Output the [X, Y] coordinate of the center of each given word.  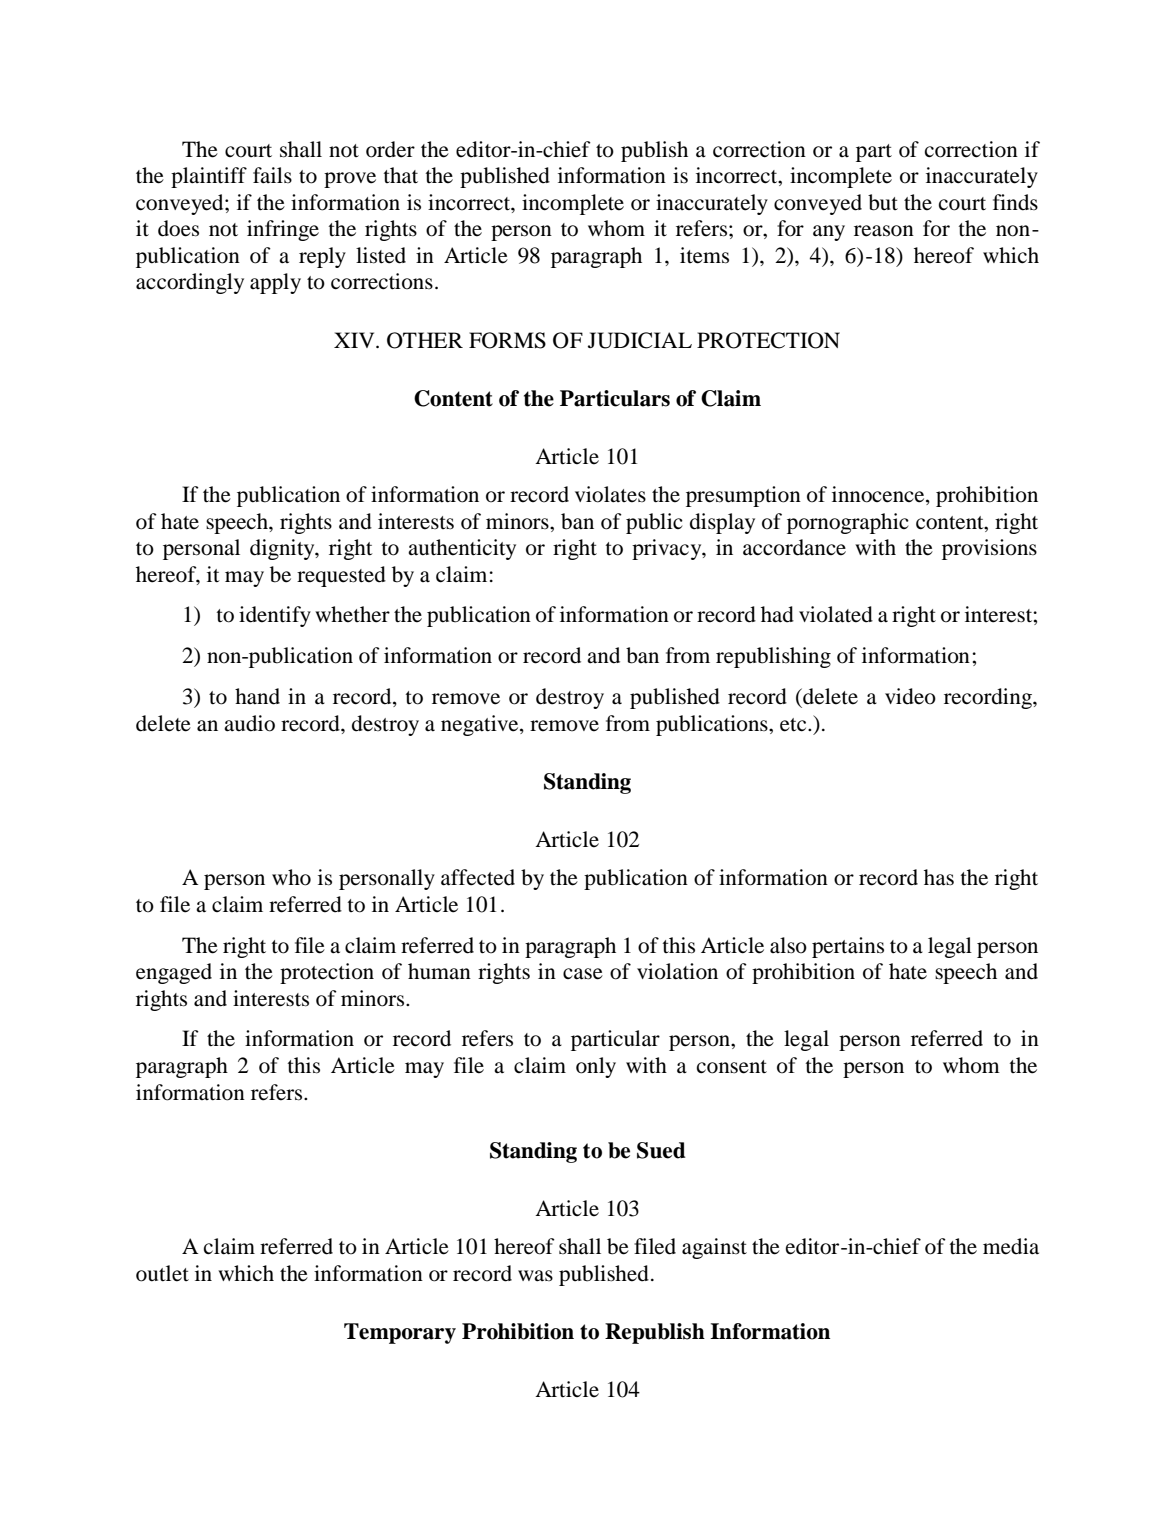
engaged [174, 973]
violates [610, 494]
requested [341, 576]
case [583, 974]
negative [481, 725]
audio [249, 723]
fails [272, 175]
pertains [848, 947]
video [910, 696]
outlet [162, 1273]
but [883, 202]
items [704, 255]
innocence [879, 495]
